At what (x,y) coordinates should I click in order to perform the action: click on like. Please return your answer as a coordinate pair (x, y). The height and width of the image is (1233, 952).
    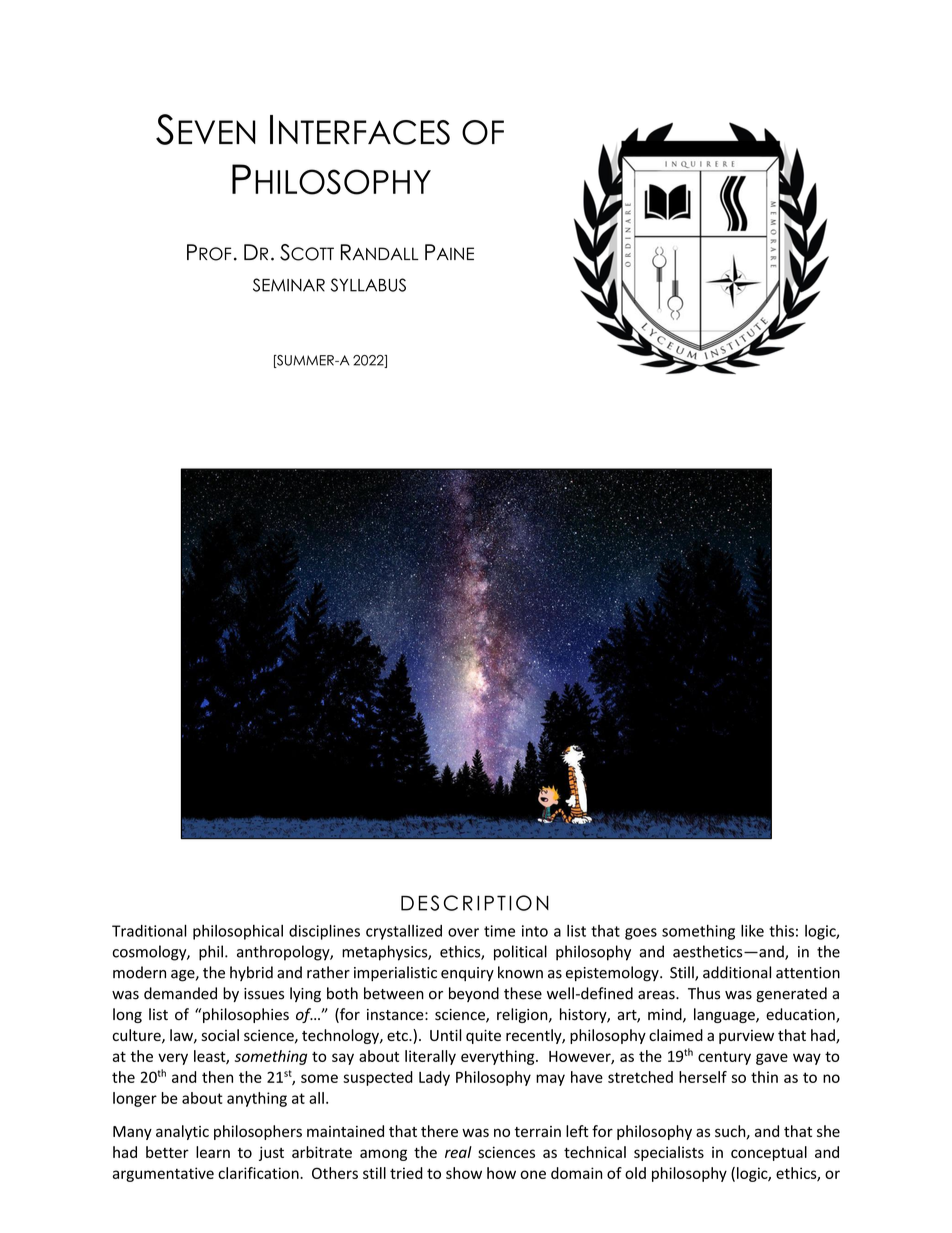
    Looking at the image, I should click on (752, 931).
